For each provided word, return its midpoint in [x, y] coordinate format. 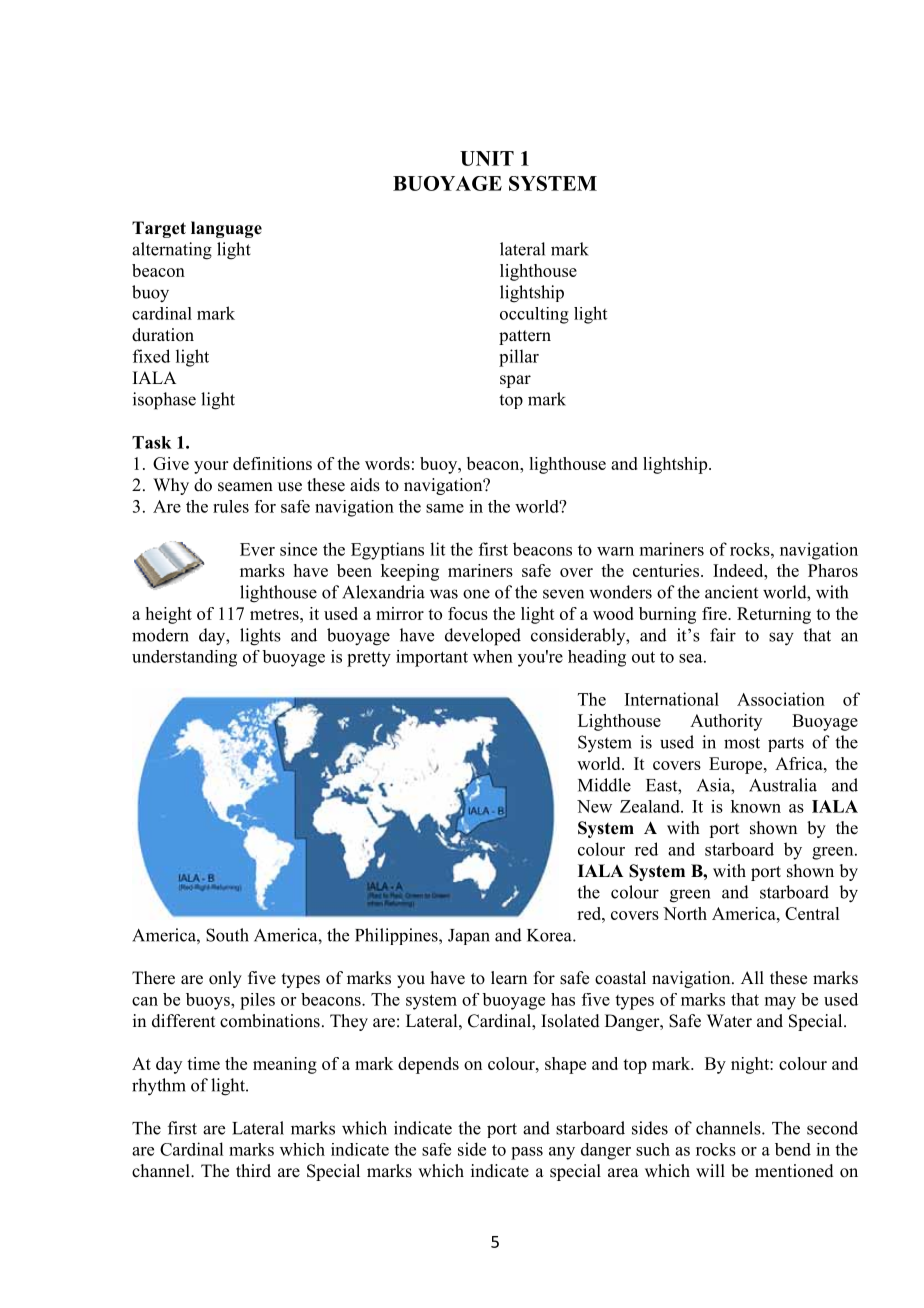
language [226, 229]
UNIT [487, 158]
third [253, 1171]
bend [793, 1149]
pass [527, 1153]
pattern [525, 337]
